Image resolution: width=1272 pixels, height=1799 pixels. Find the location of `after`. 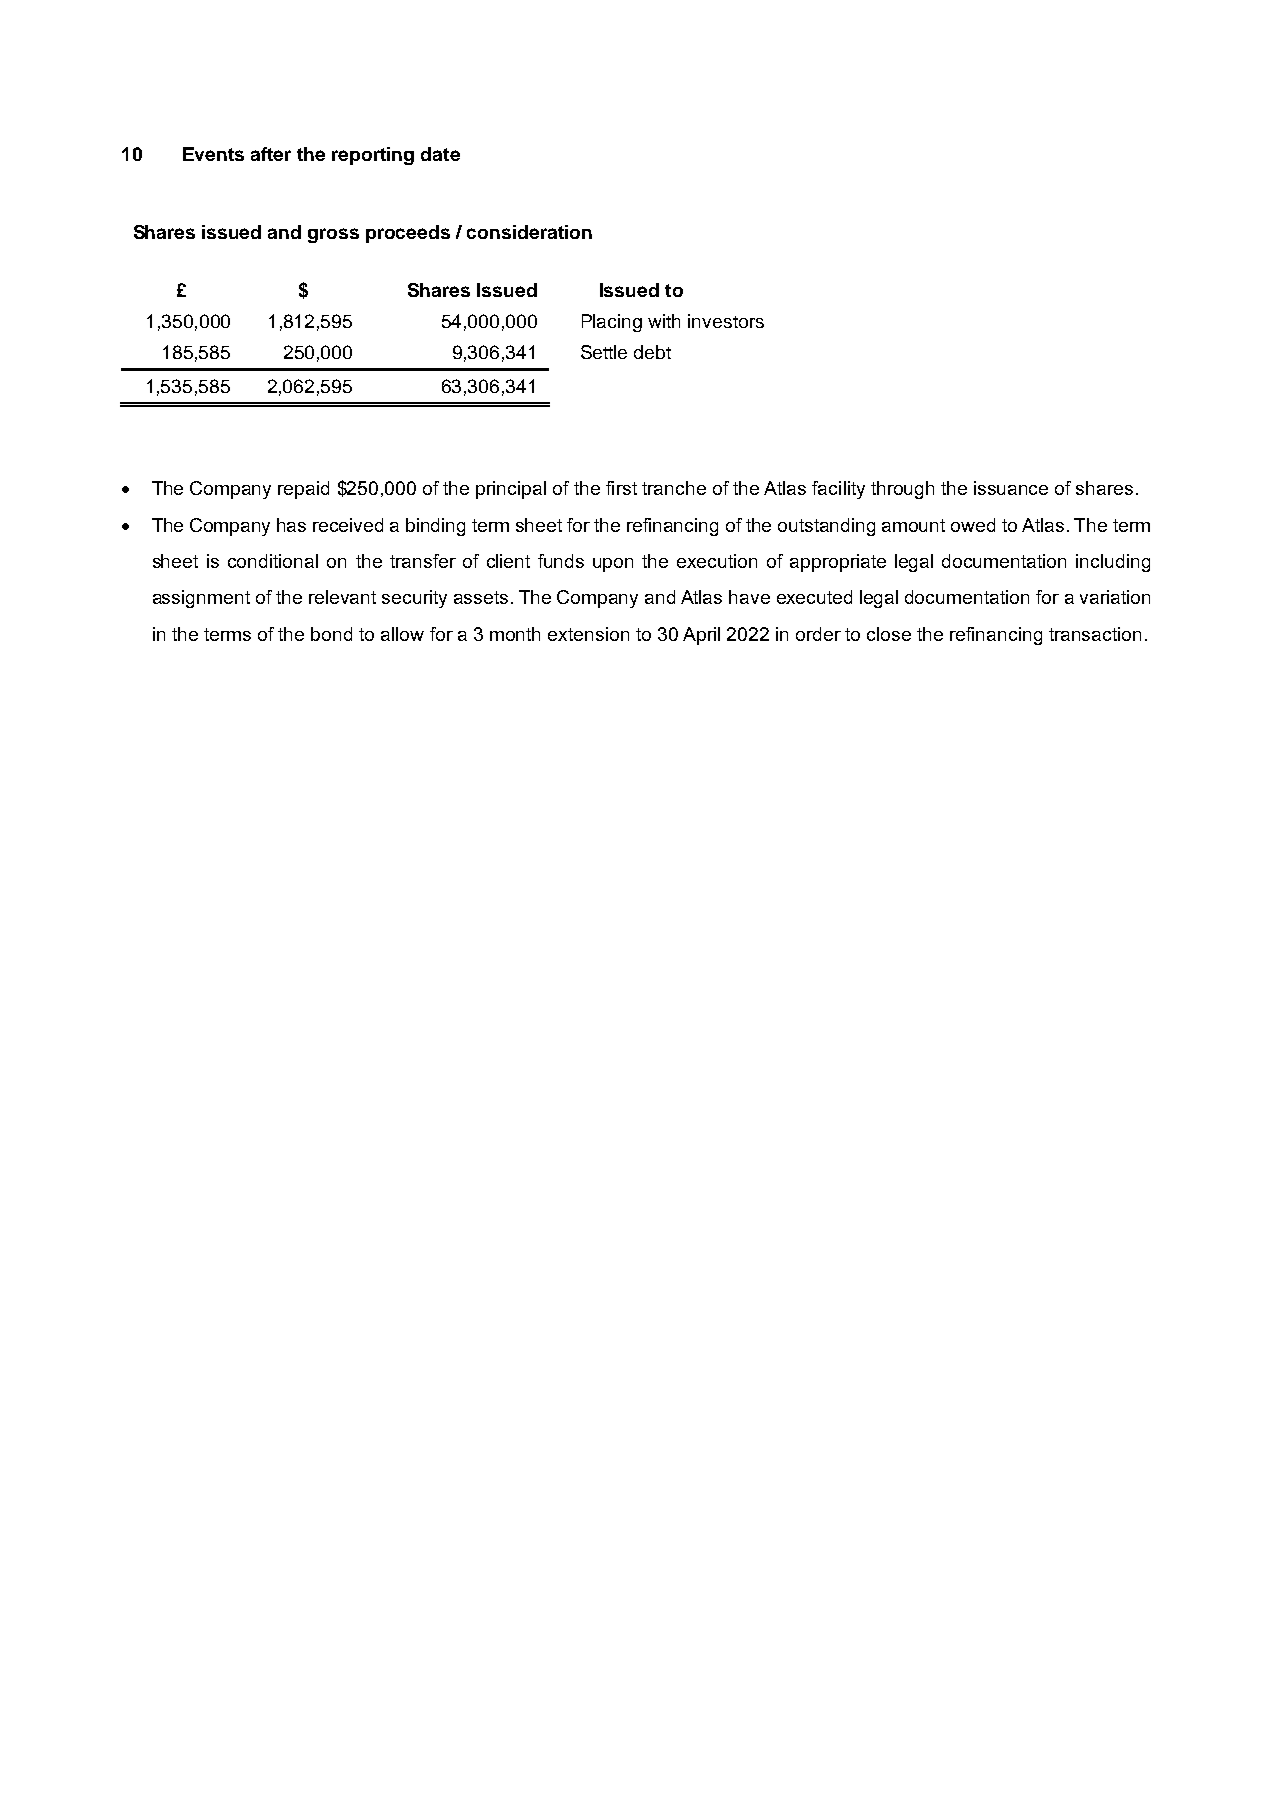

after is located at coordinates (271, 154).
